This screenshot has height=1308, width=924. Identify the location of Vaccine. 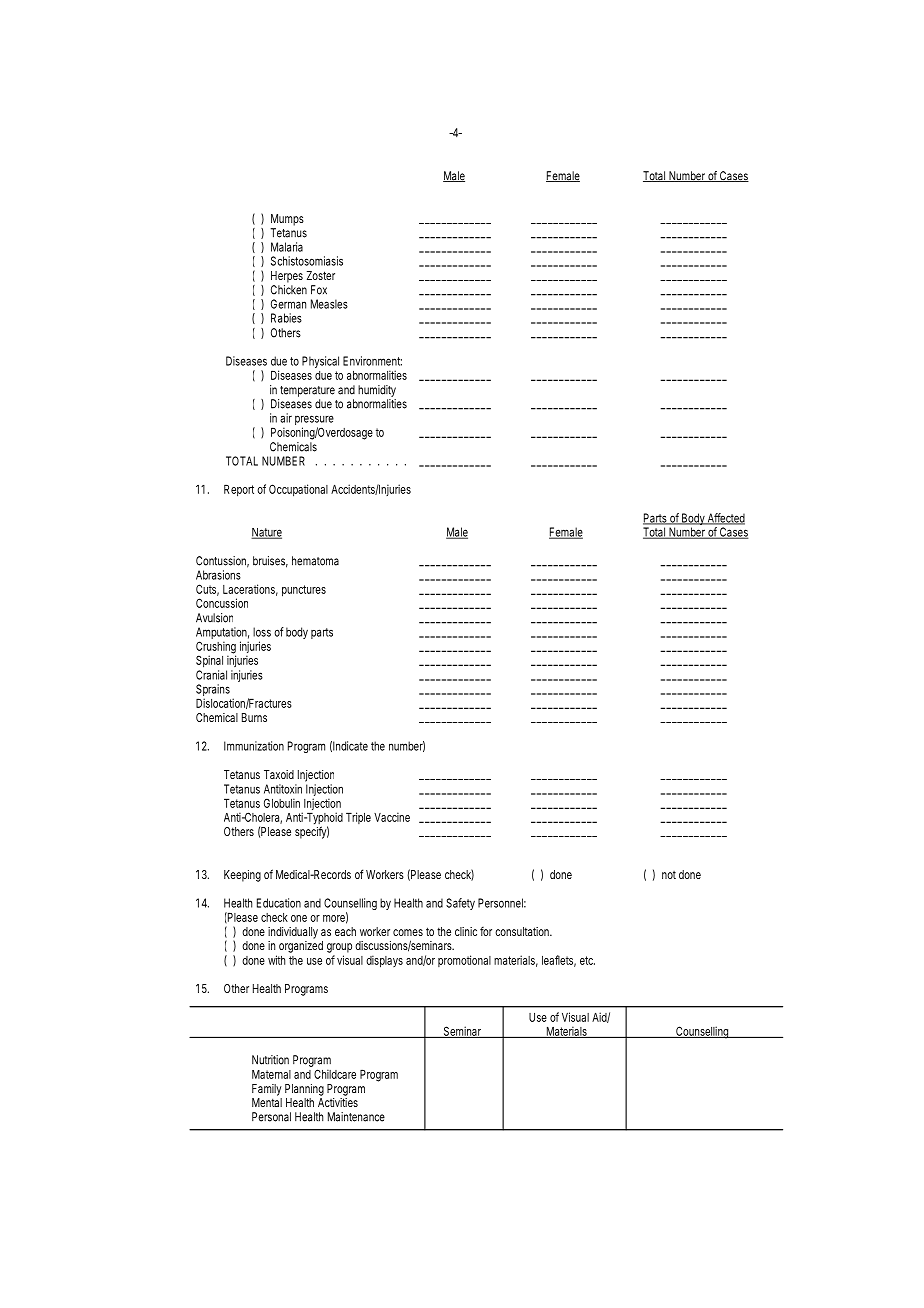
(392, 817).
